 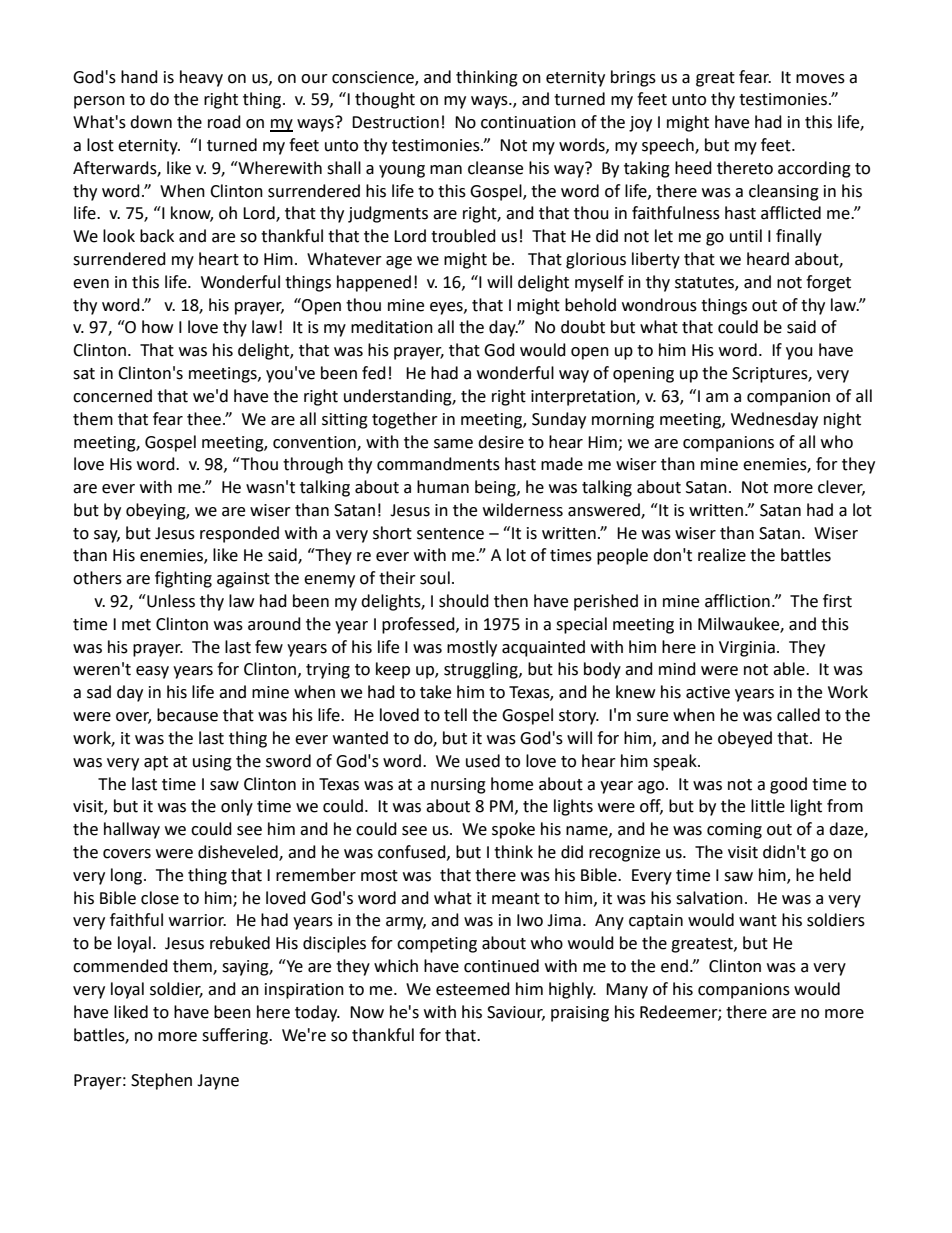 I want to click on down, so click(x=151, y=122).
